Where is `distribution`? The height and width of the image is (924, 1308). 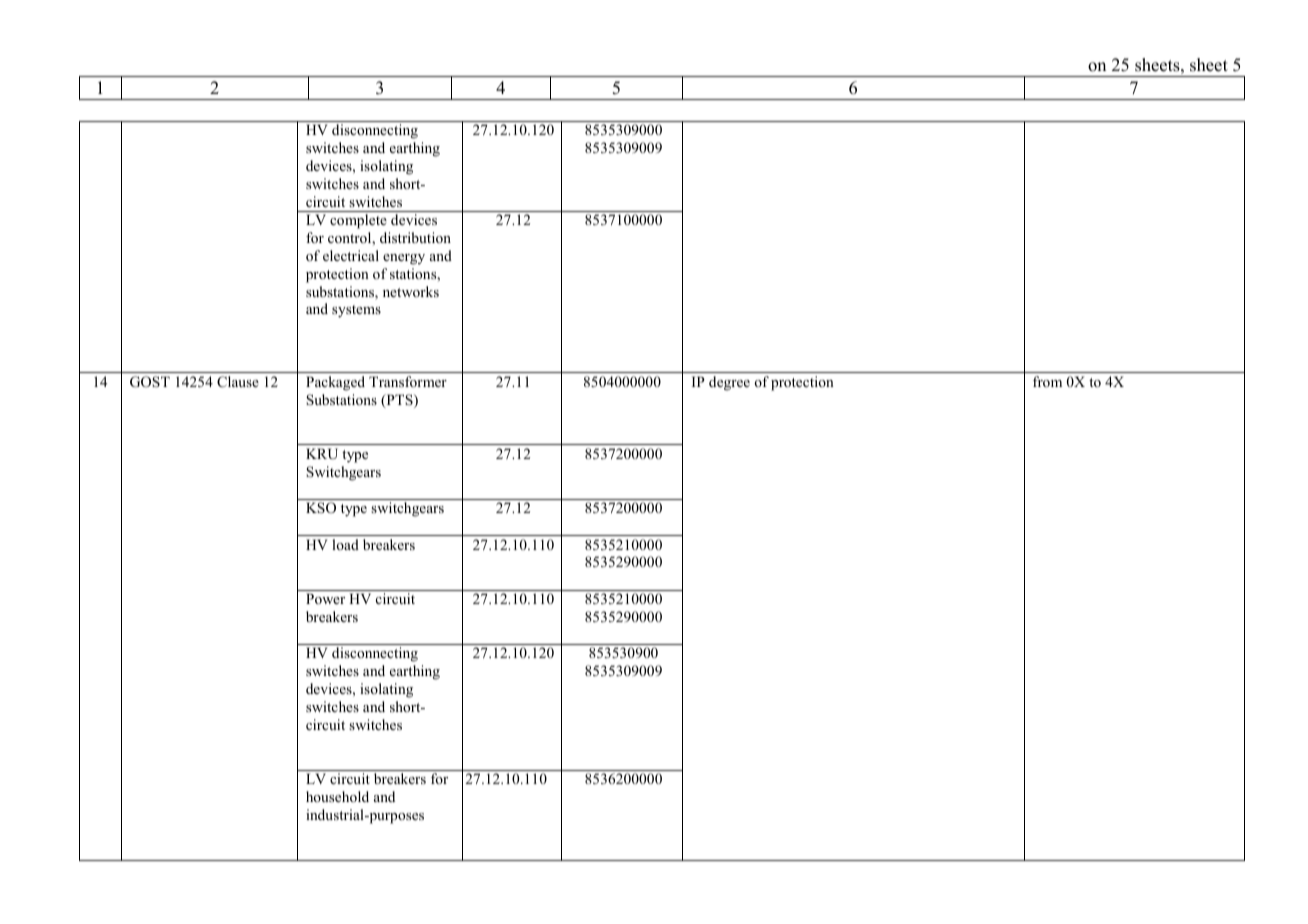
distribution is located at coordinates (415, 237).
